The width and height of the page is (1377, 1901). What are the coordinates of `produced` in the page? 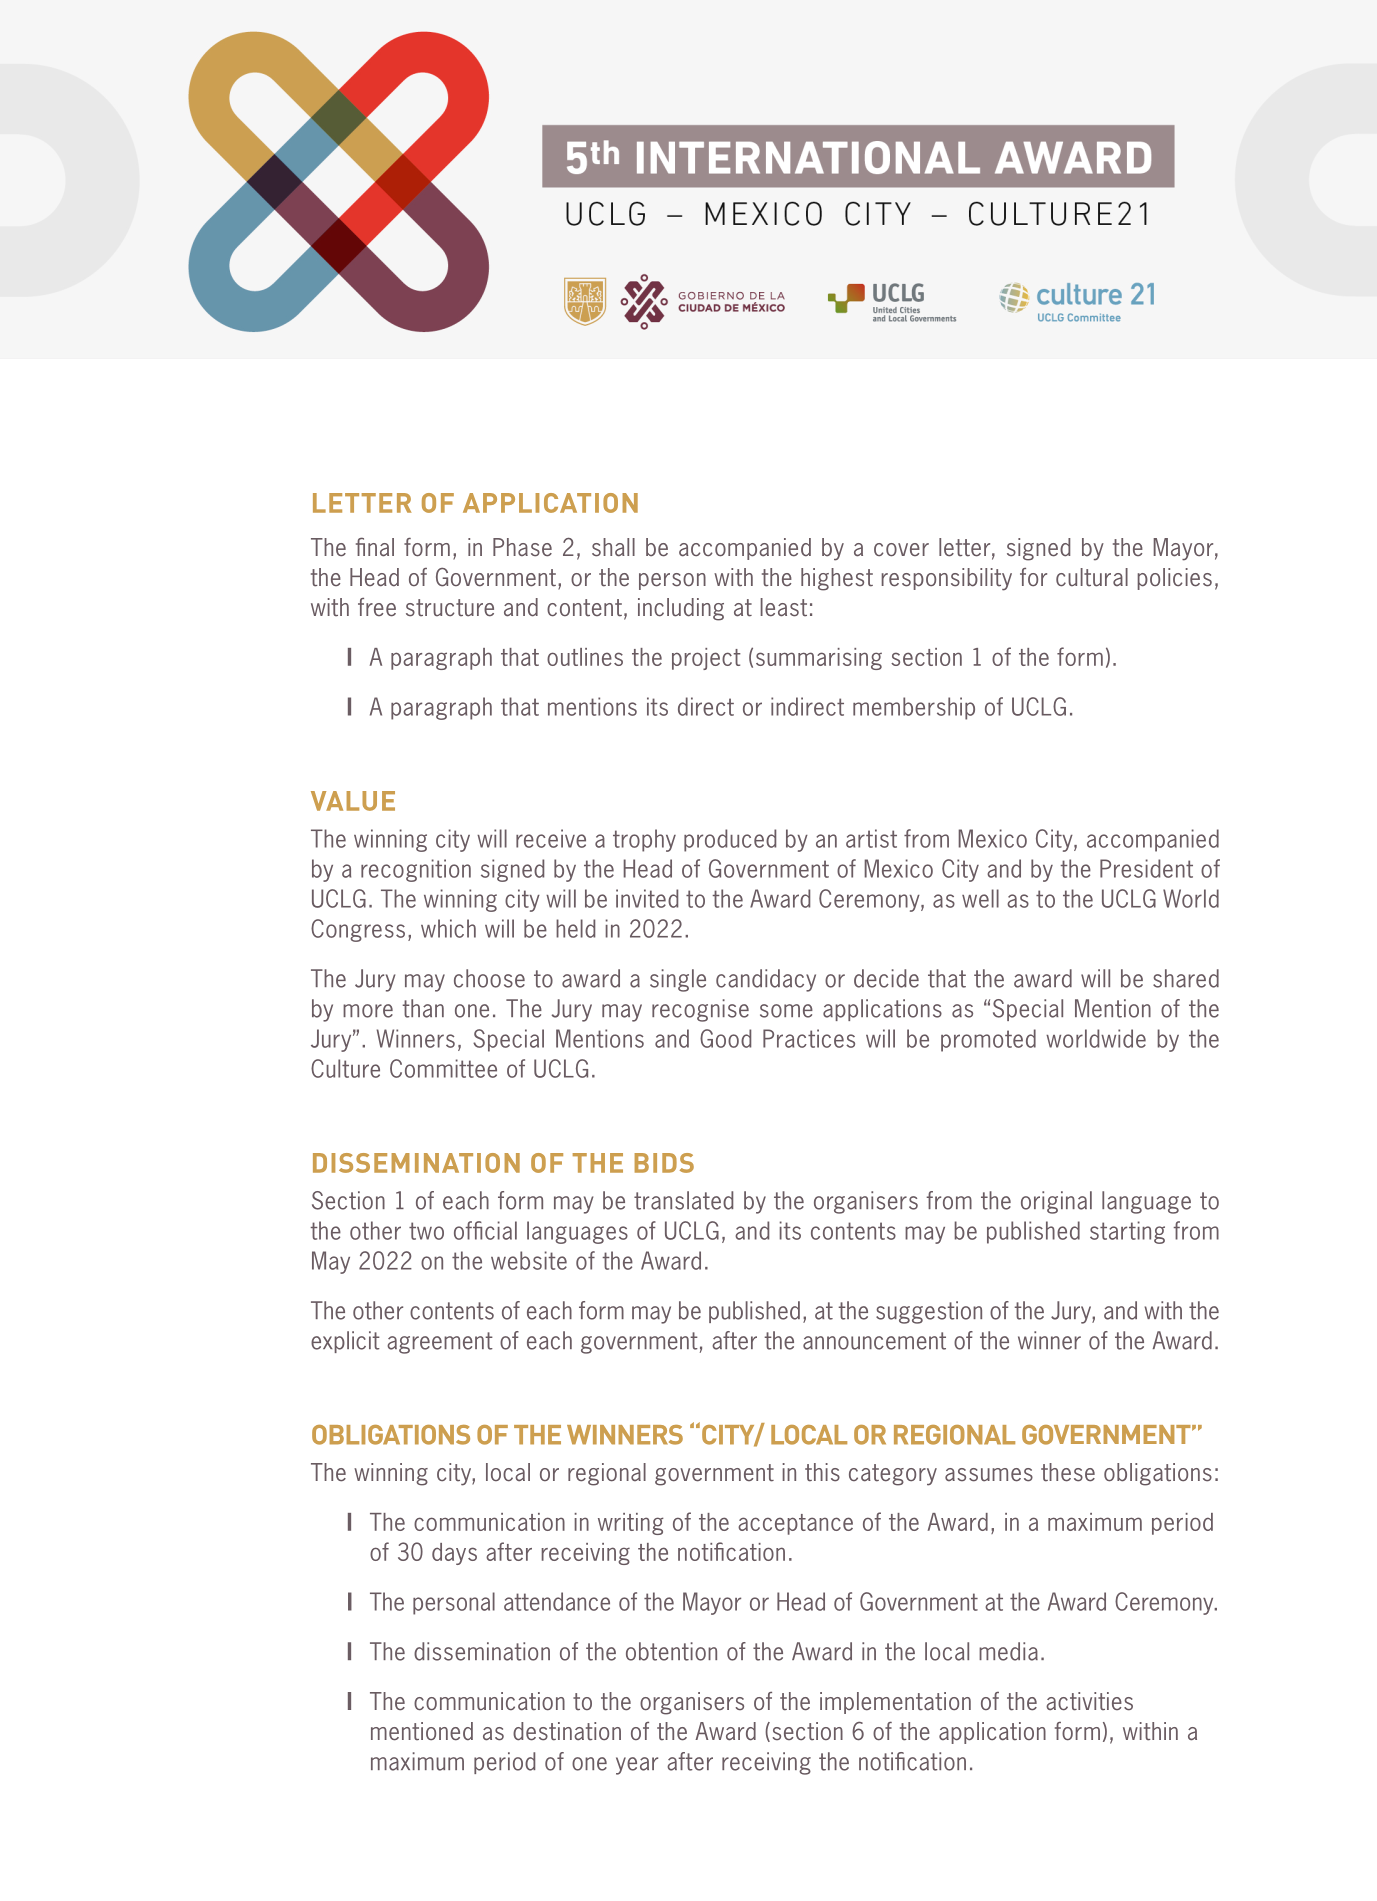 It's located at (730, 840).
